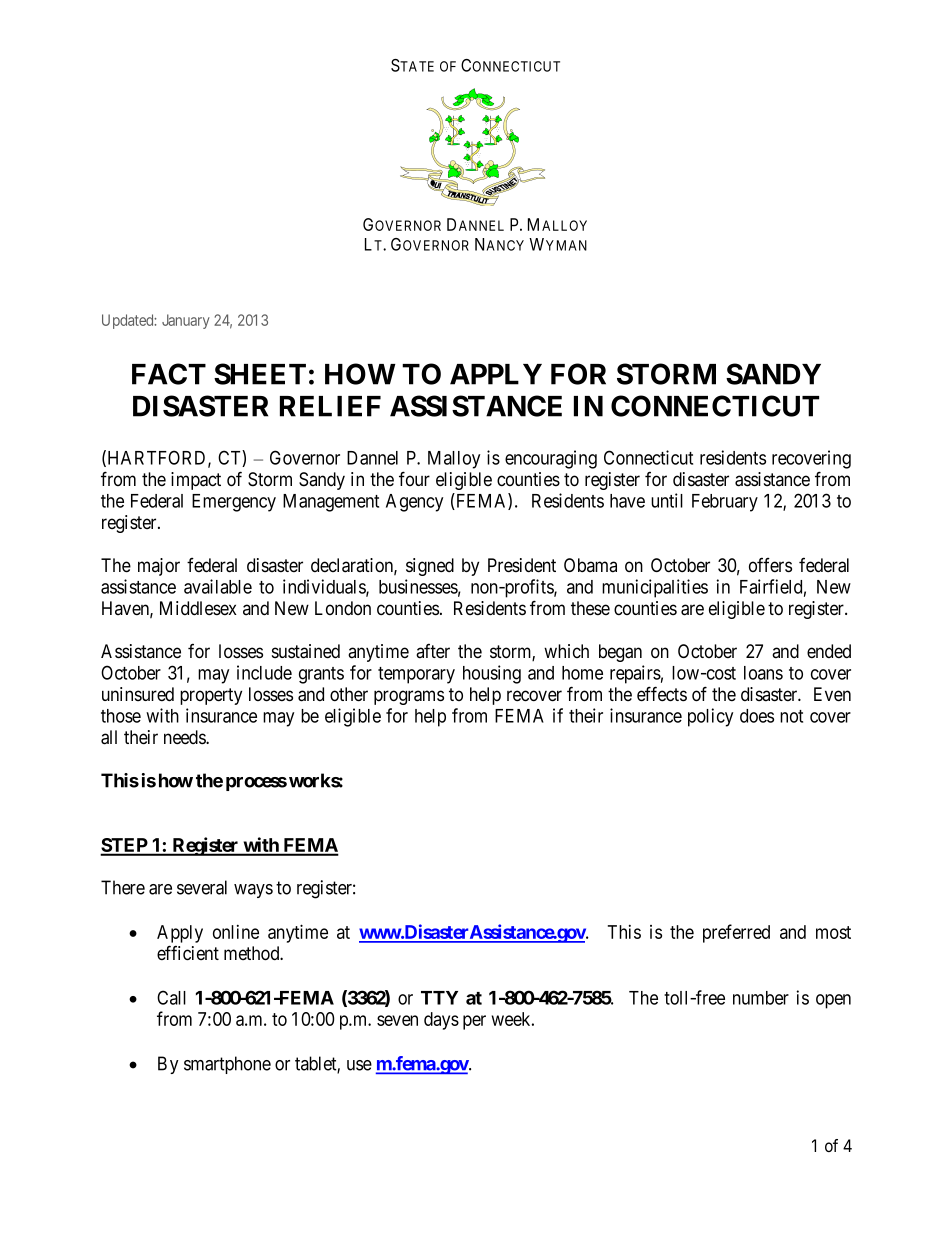 Image resolution: width=952 pixels, height=1233 pixels. I want to click on encouraging, so click(551, 459).
